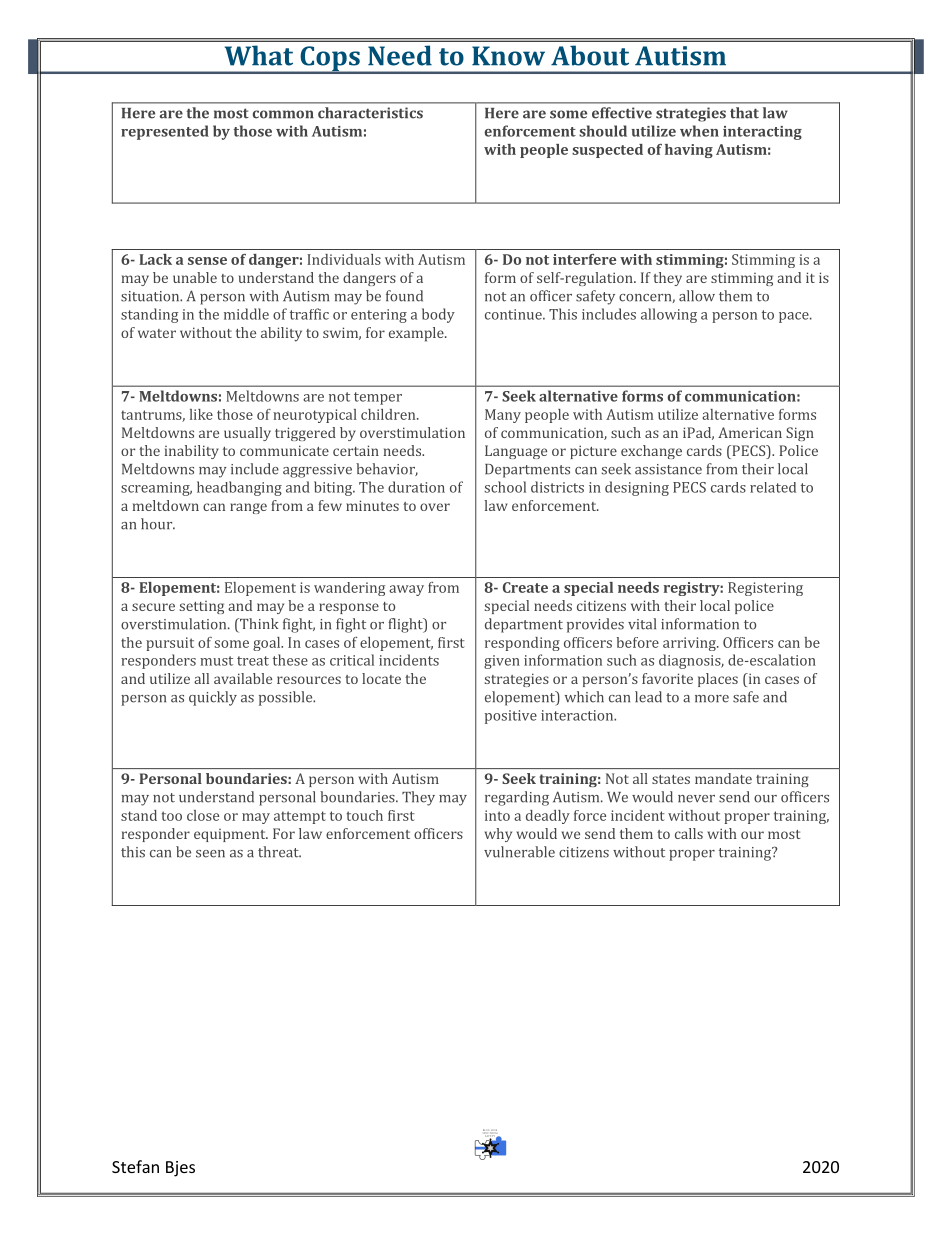 Image resolution: width=952 pixels, height=1233 pixels. What do you see at coordinates (519, 852) in the screenshot?
I see `vulnerable` at bounding box center [519, 852].
